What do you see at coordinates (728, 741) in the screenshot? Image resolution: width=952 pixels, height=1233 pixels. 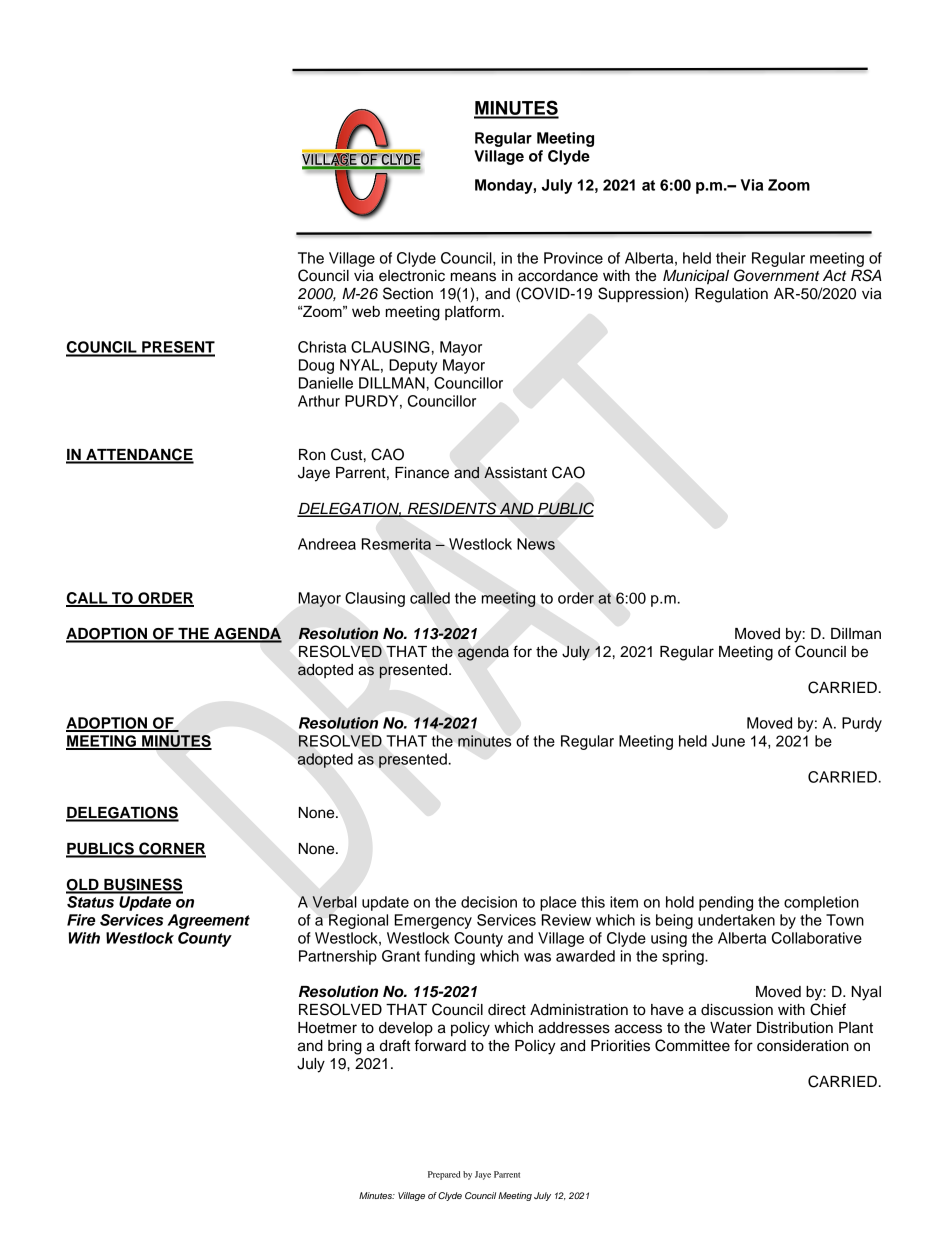 I see `June` at bounding box center [728, 741].
